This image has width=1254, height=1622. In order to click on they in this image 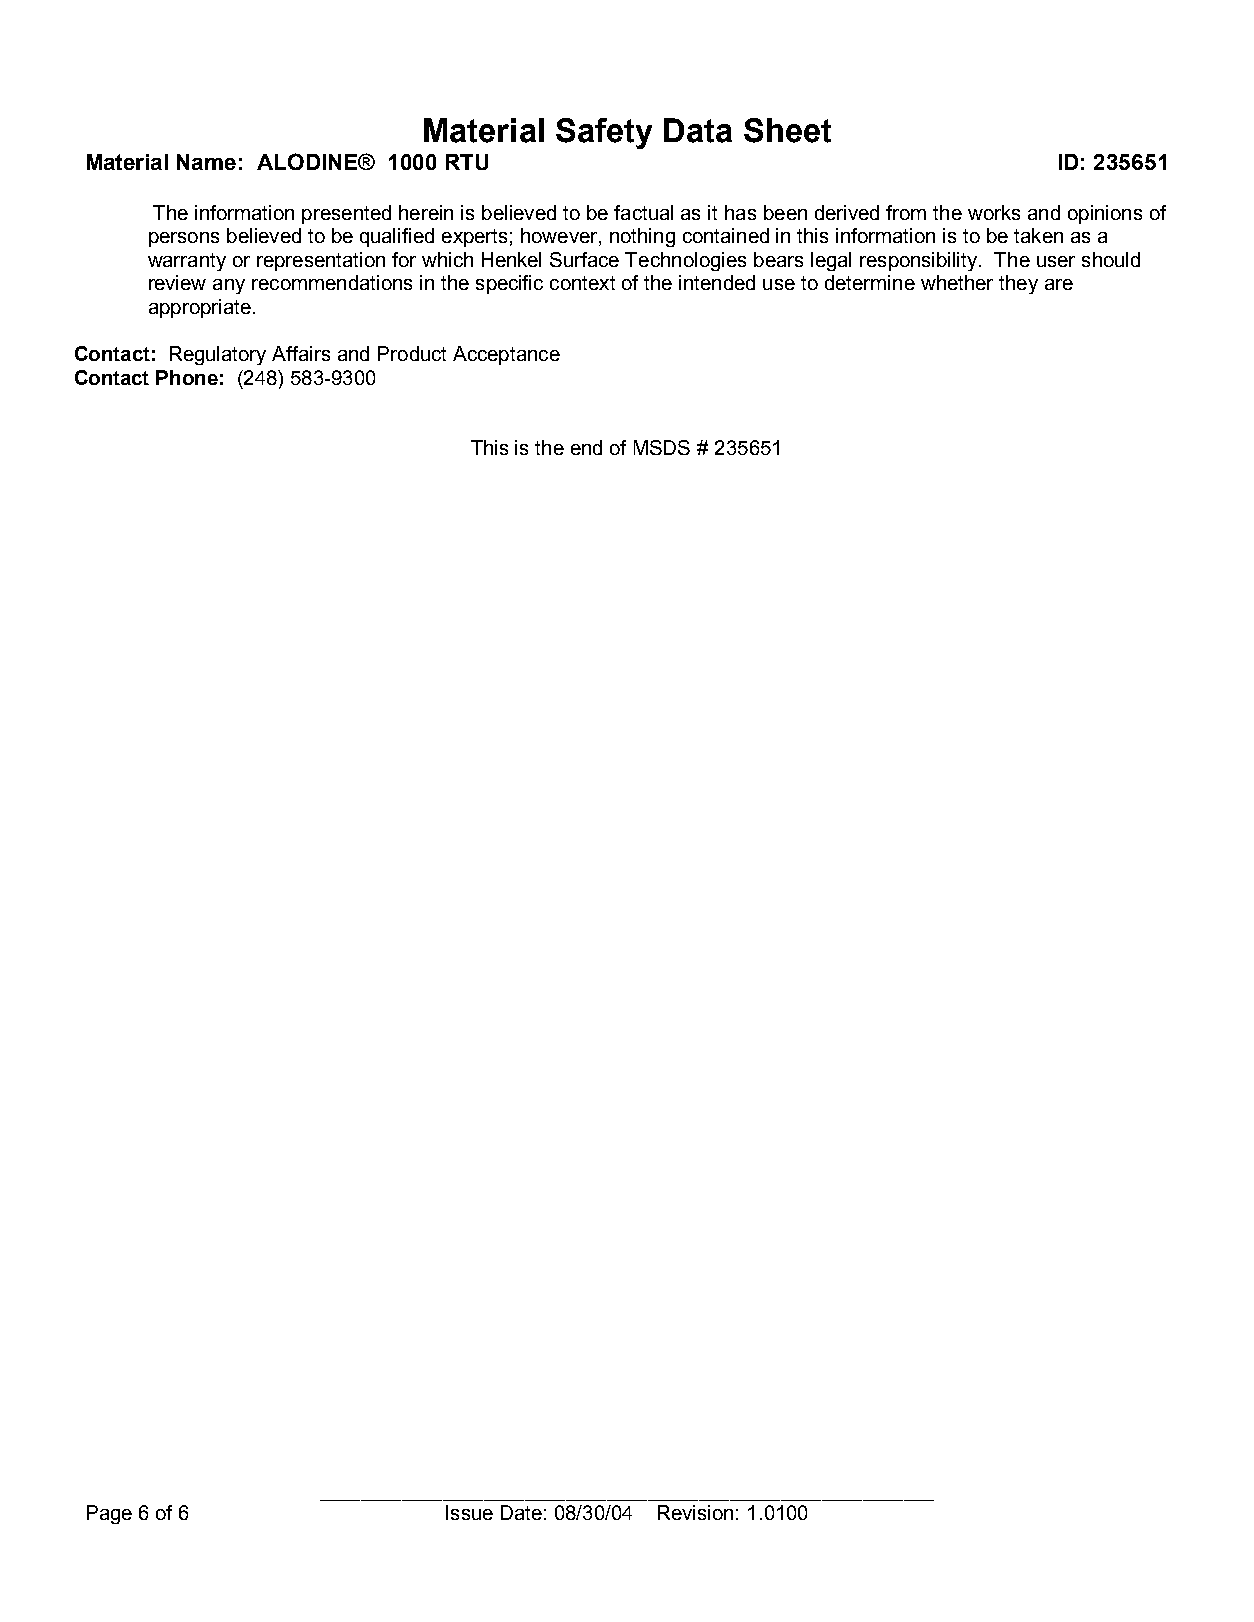, I will do `click(1018, 284)`.
